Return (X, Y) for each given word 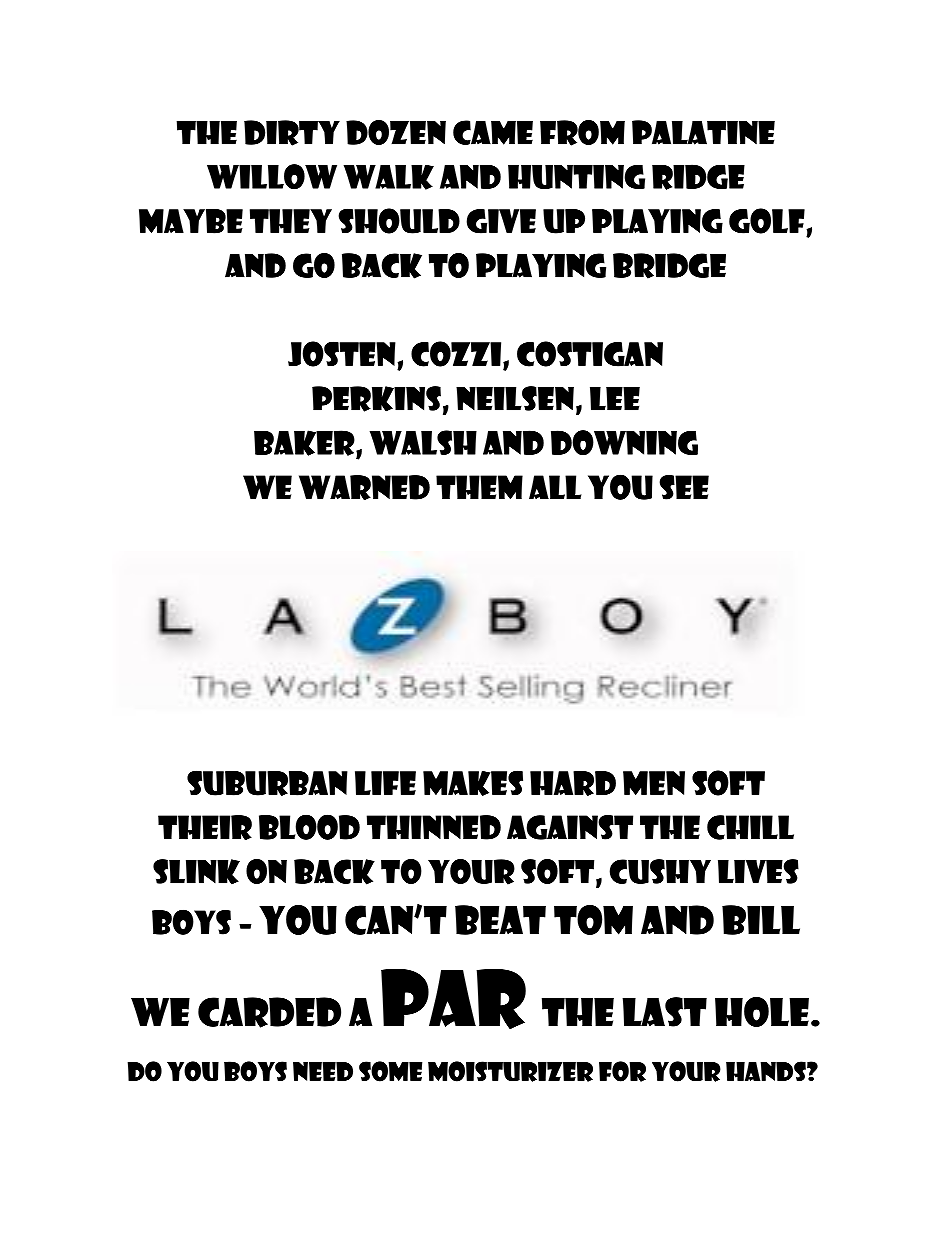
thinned (434, 827)
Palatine (703, 132)
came (493, 132)
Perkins (376, 399)
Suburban (267, 783)
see (684, 487)
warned (364, 488)
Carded (269, 1012)
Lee (615, 399)
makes (473, 783)
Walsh (423, 442)
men (654, 783)
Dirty (292, 133)
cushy (660, 871)
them (479, 487)
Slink (196, 872)
